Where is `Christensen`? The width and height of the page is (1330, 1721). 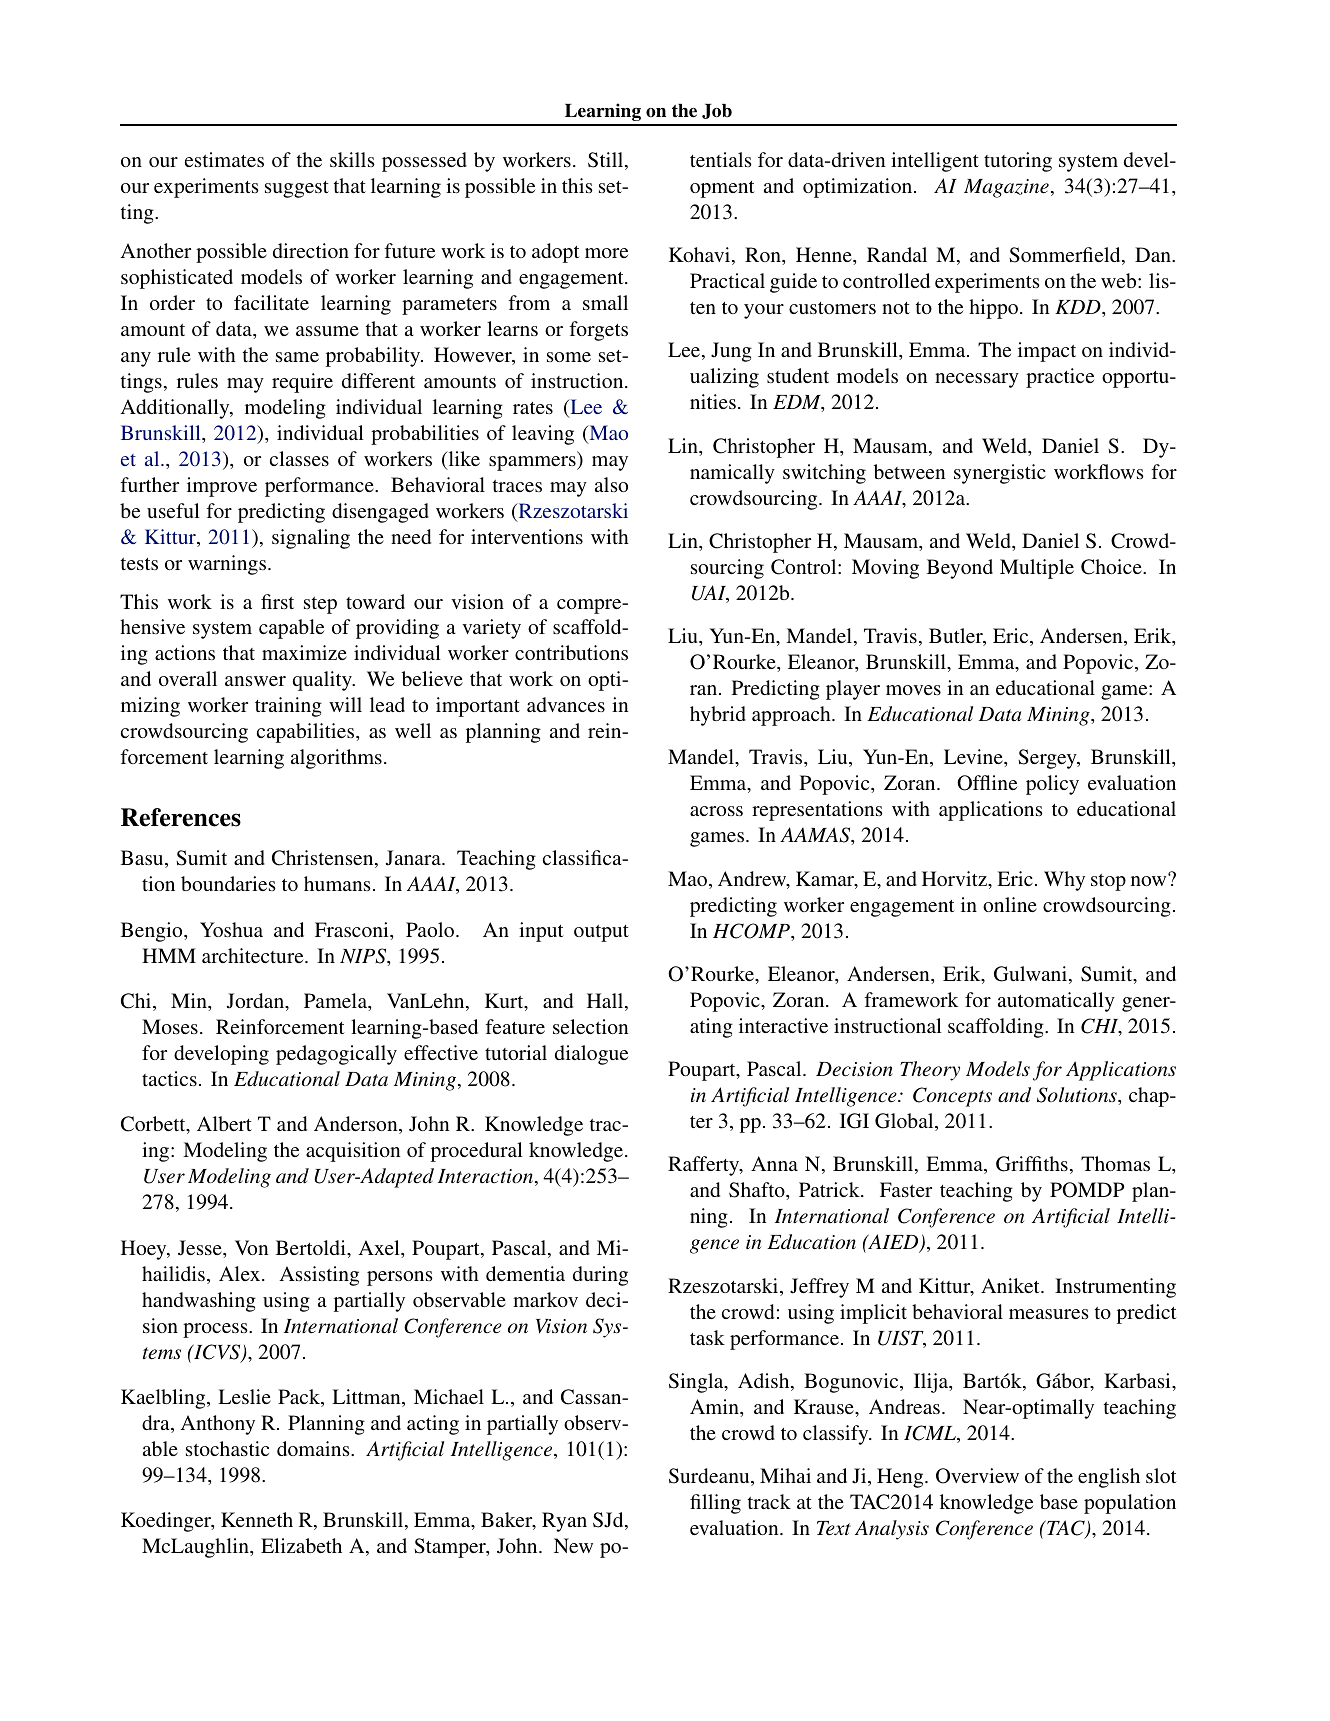
Christensen is located at coordinates (324, 859).
